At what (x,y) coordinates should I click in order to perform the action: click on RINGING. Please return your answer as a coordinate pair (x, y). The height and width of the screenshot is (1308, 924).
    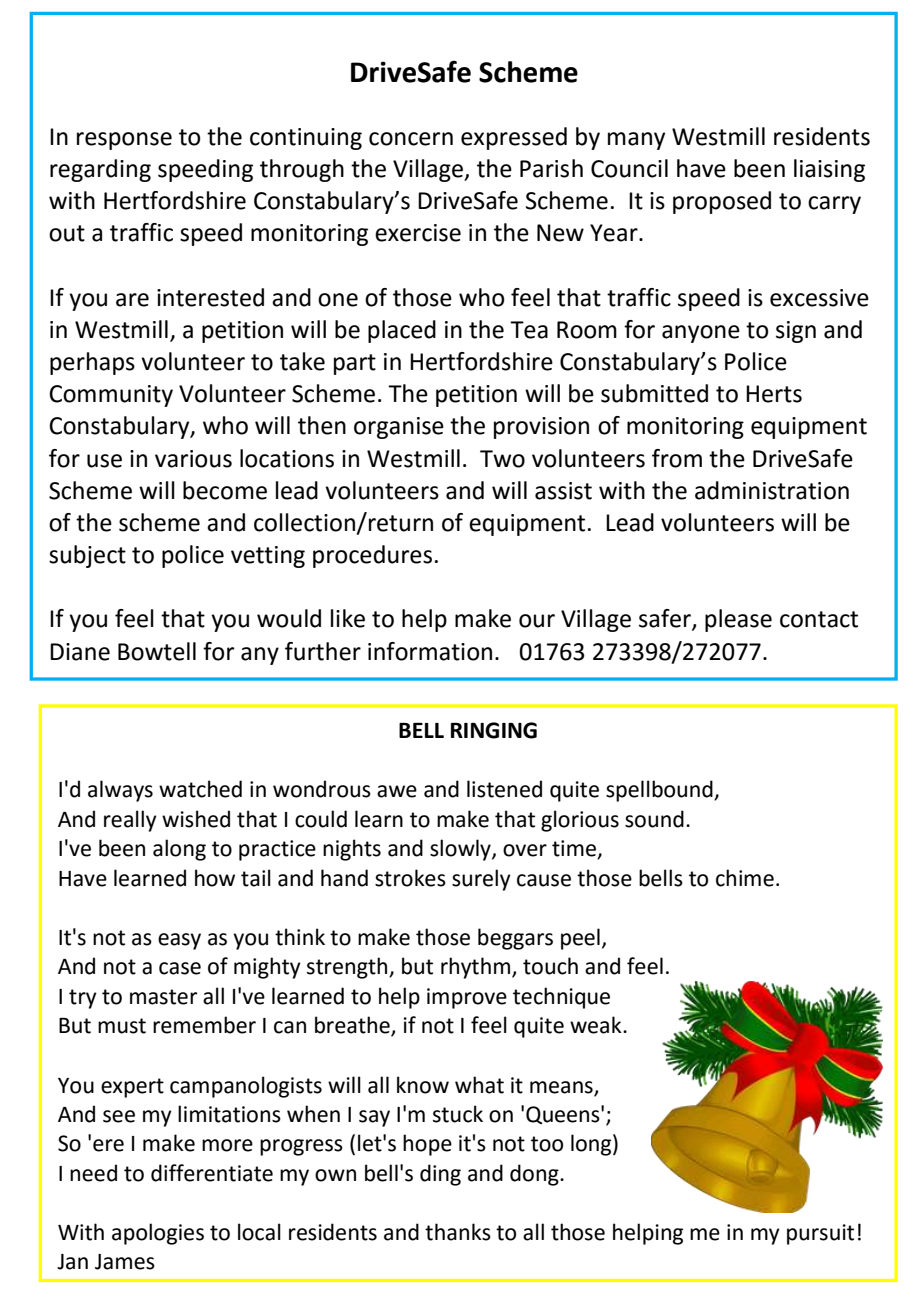
    Looking at the image, I should click on (494, 730).
